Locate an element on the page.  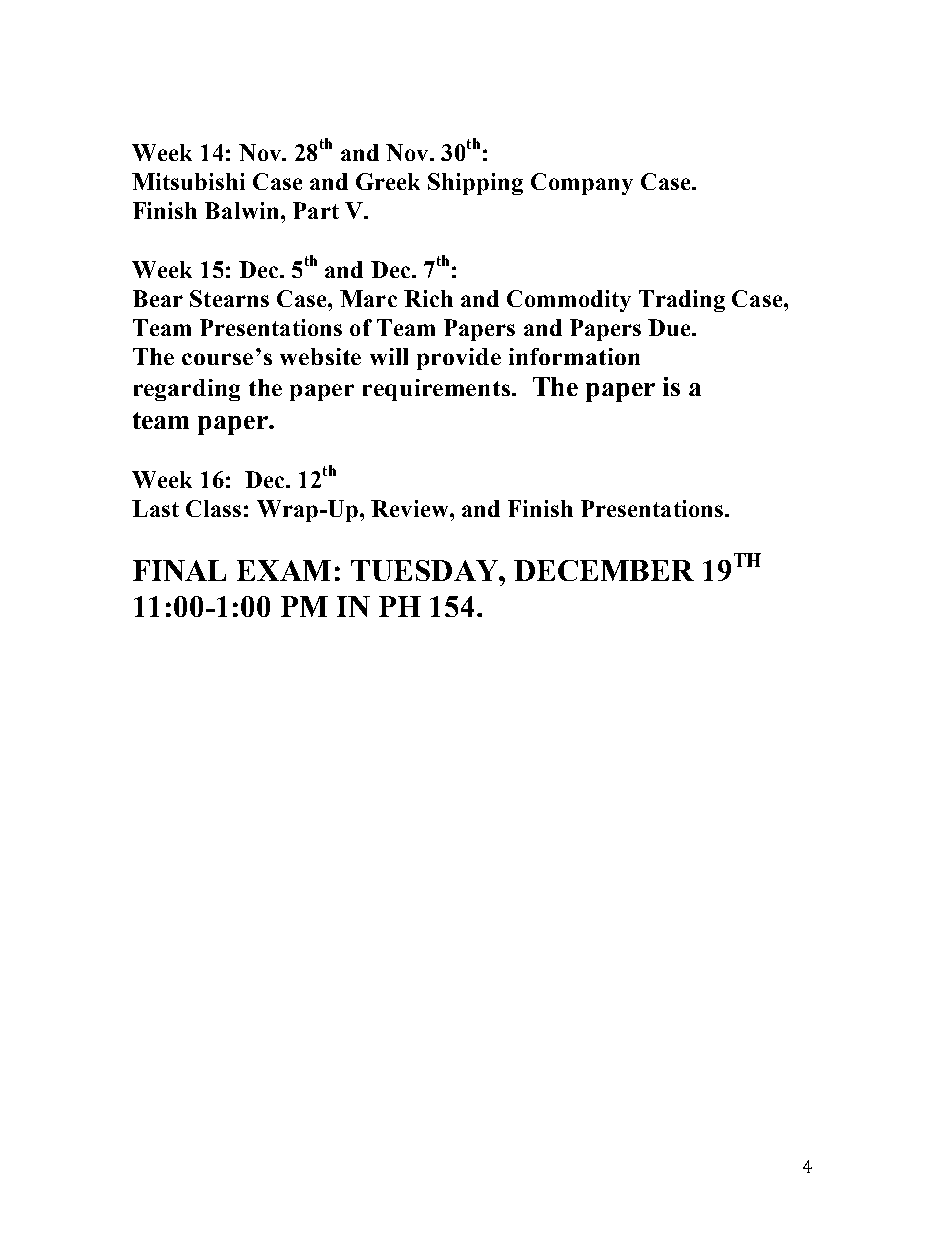
FINAL is located at coordinates (179, 570).
